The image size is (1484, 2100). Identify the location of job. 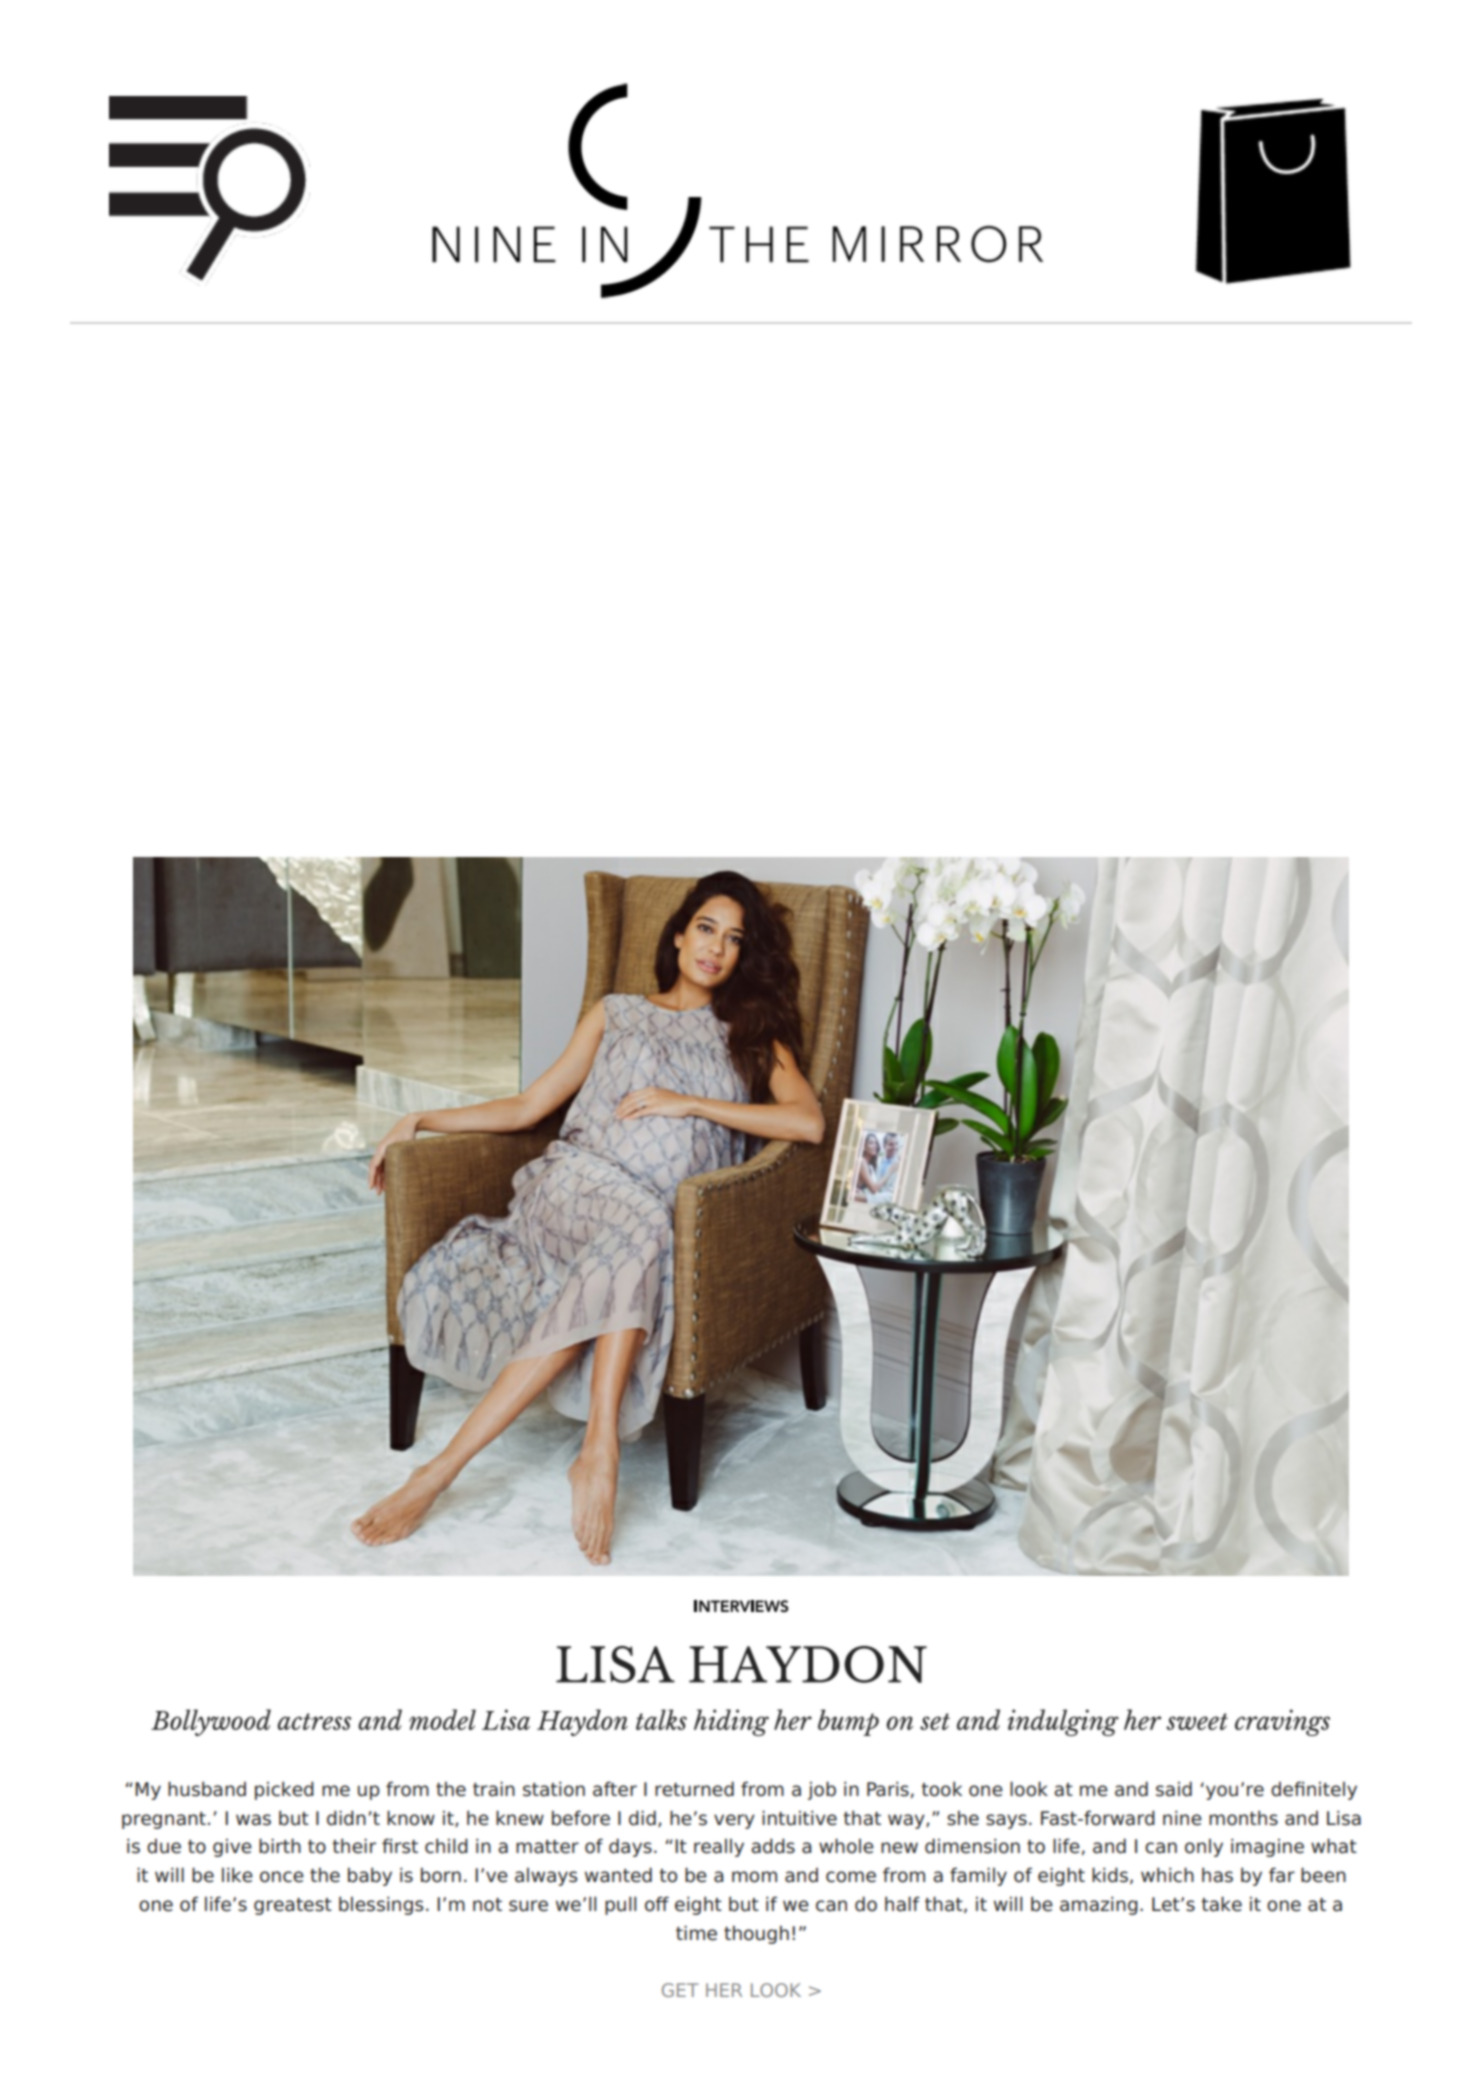
(822, 1790).
